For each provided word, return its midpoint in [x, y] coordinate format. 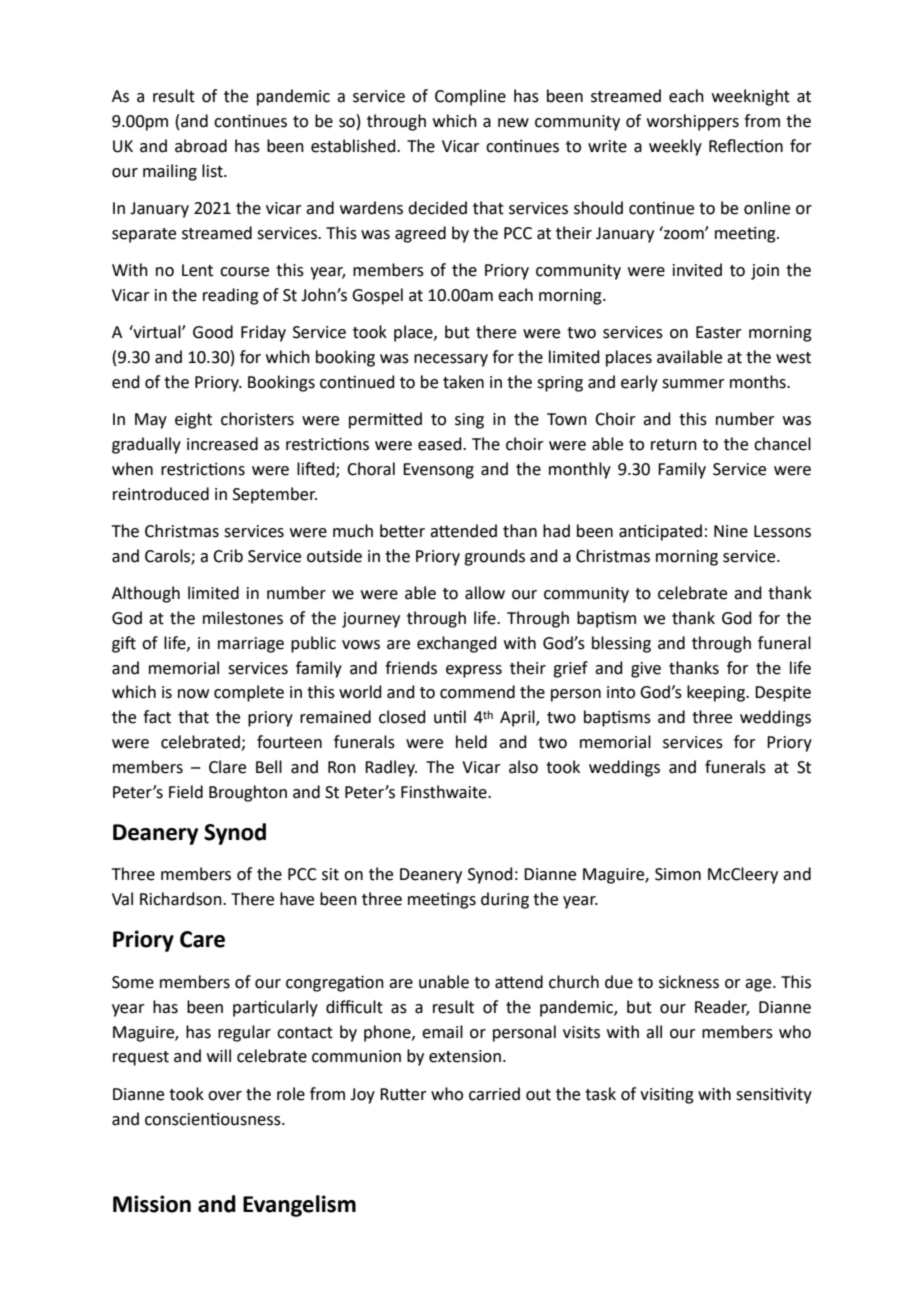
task [600, 1094]
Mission [152, 1204]
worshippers [693, 122]
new [513, 123]
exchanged [457, 644]
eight [193, 420]
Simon [678, 874]
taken [463, 382]
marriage [251, 645]
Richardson [182, 899]
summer [693, 384]
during [505, 900]
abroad [201, 146]
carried [494, 1094]
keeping [717, 693]
